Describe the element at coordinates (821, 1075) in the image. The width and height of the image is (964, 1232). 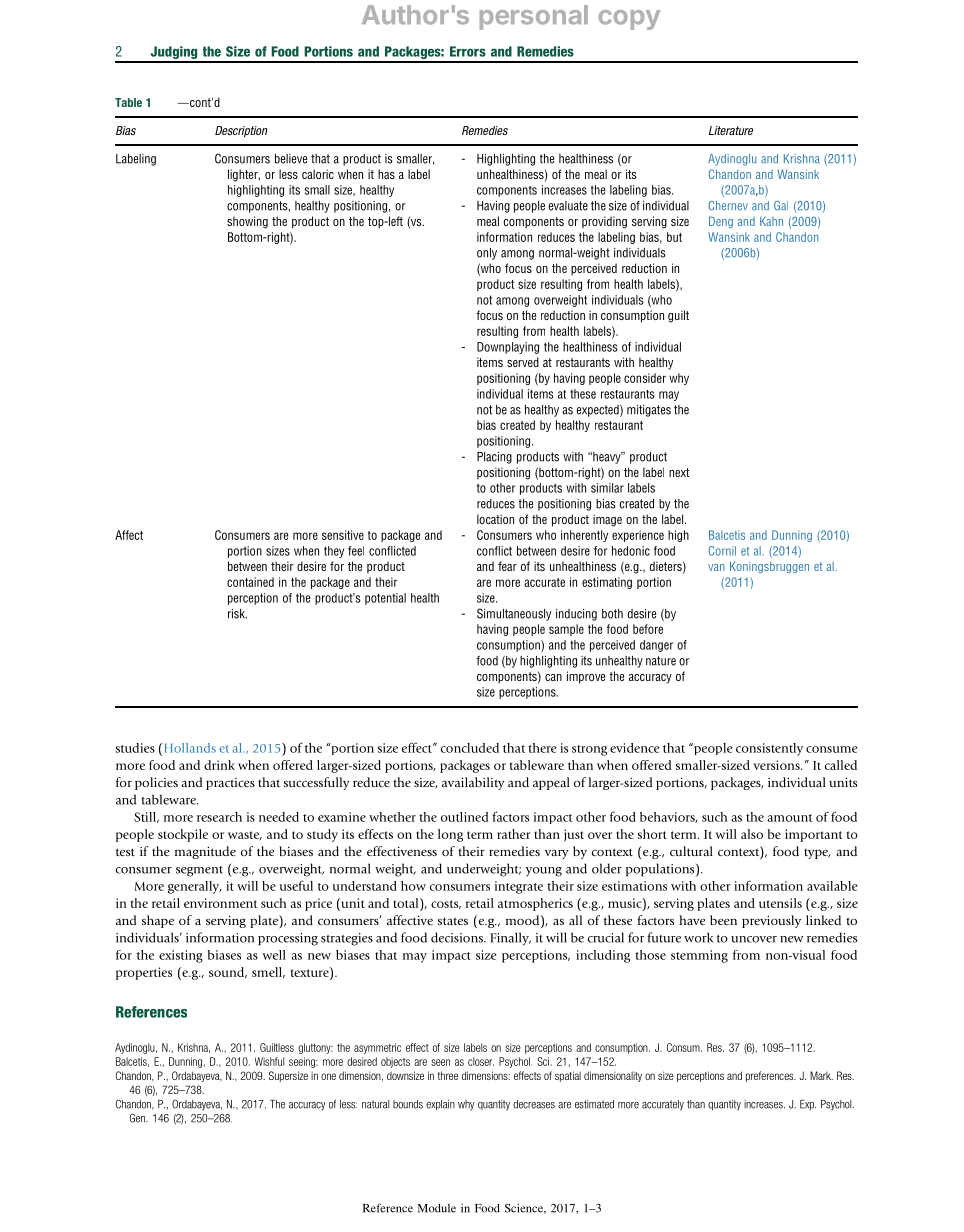
I see `Mark` at that location.
